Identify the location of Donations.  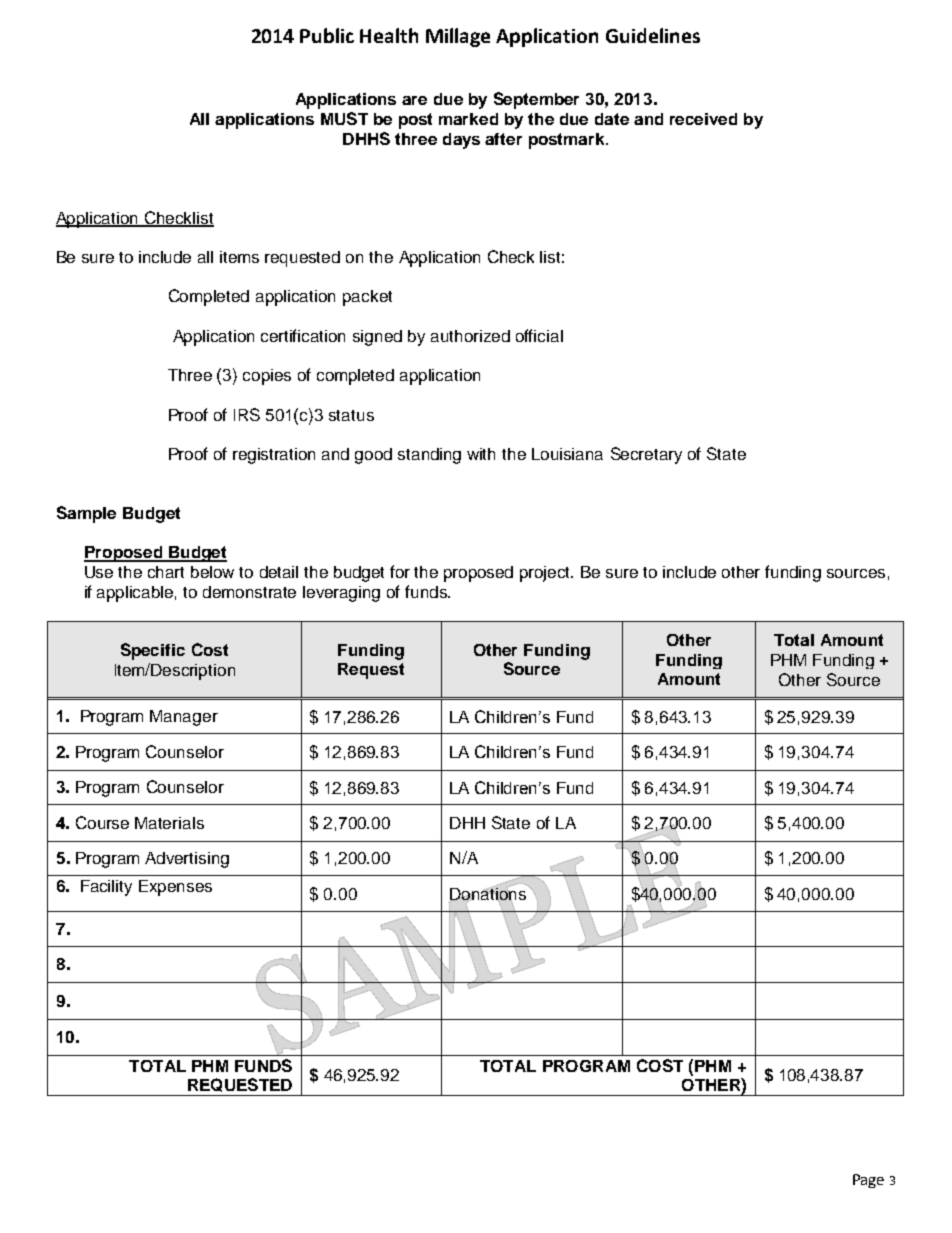
(488, 893).
